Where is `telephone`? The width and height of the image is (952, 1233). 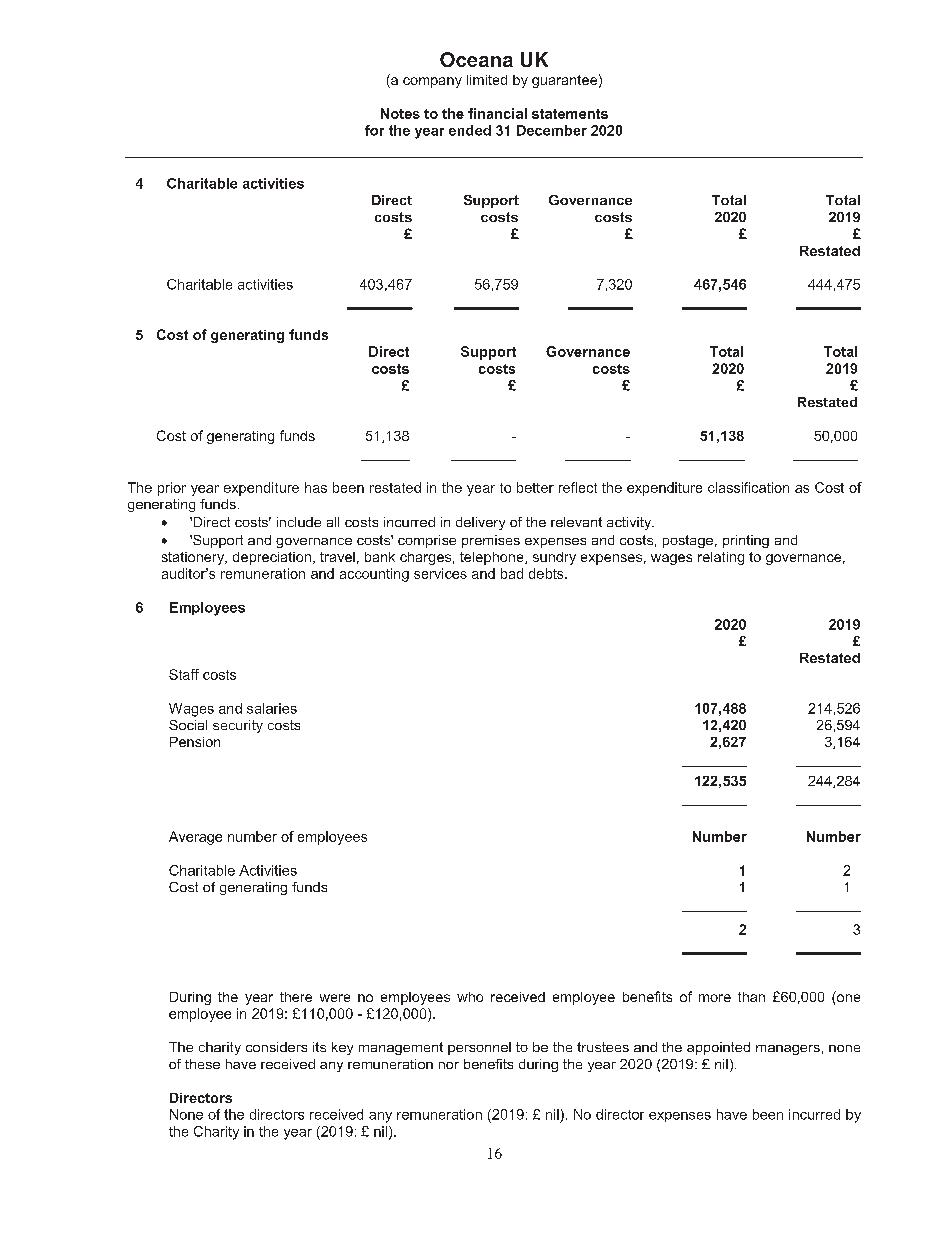 telephone is located at coordinates (493, 558).
